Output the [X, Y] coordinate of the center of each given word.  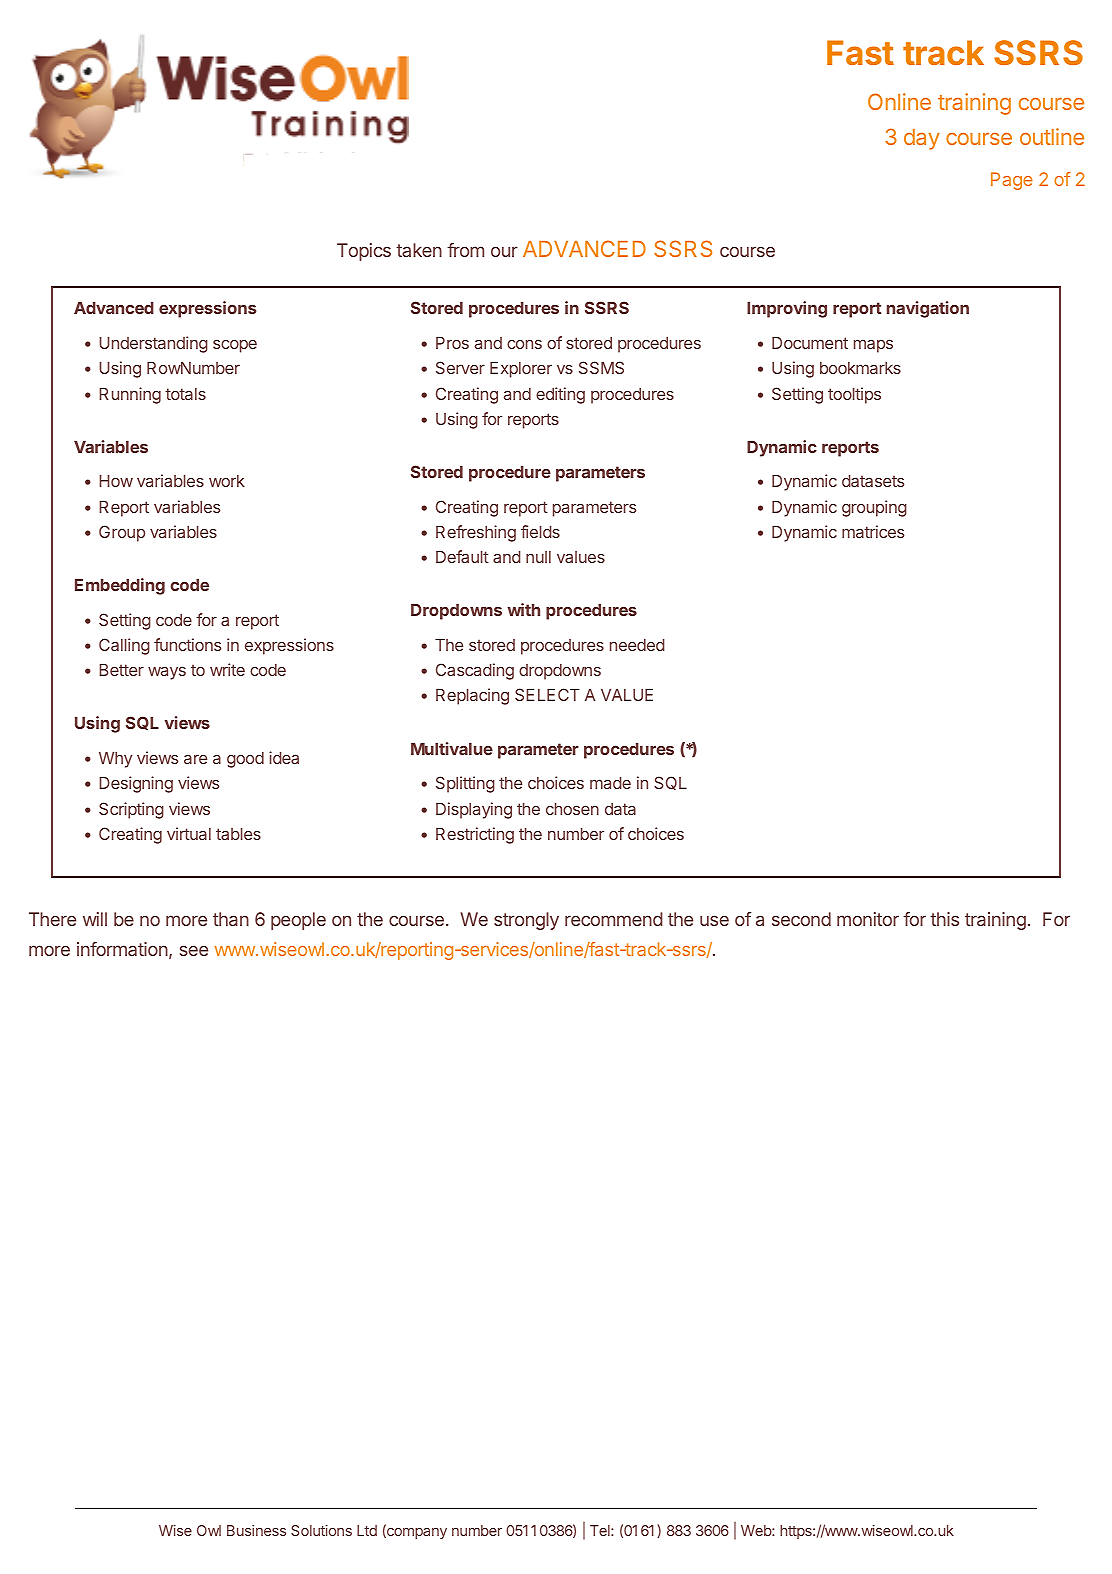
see [194, 950]
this [944, 919]
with [523, 609]
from [465, 250]
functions [187, 644]
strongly [526, 921]
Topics [364, 252]
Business [256, 1530]
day [922, 139]
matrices [873, 531]
